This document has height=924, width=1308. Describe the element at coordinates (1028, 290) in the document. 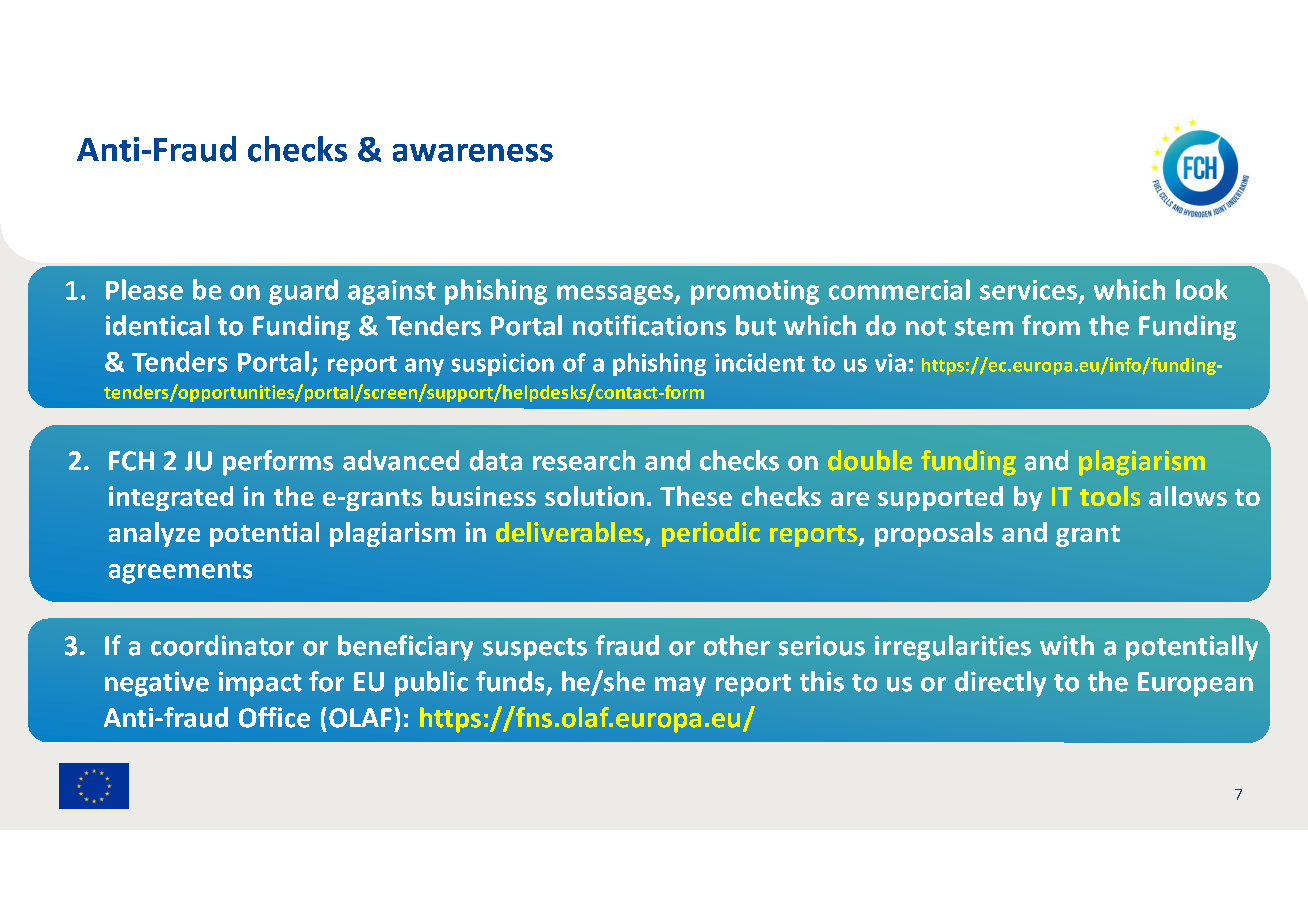

I see `services` at that location.
